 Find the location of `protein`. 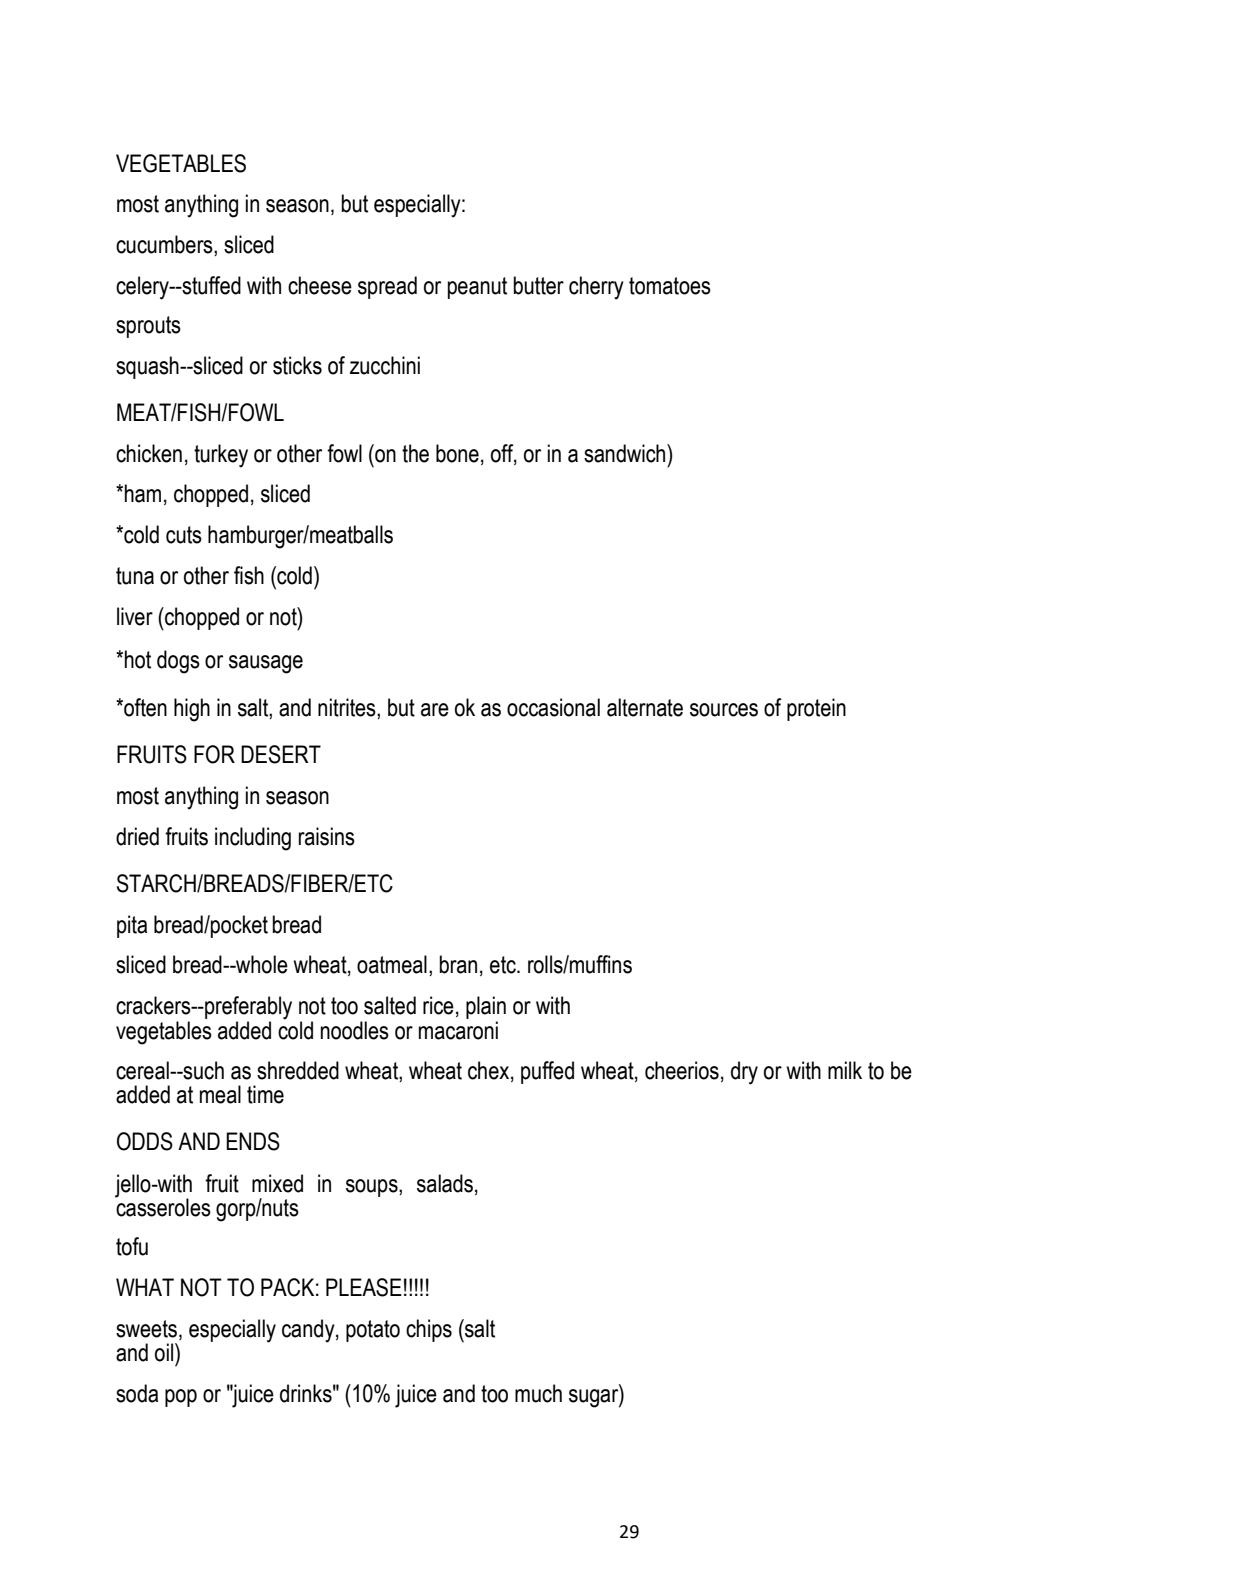

protein is located at coordinates (816, 709).
